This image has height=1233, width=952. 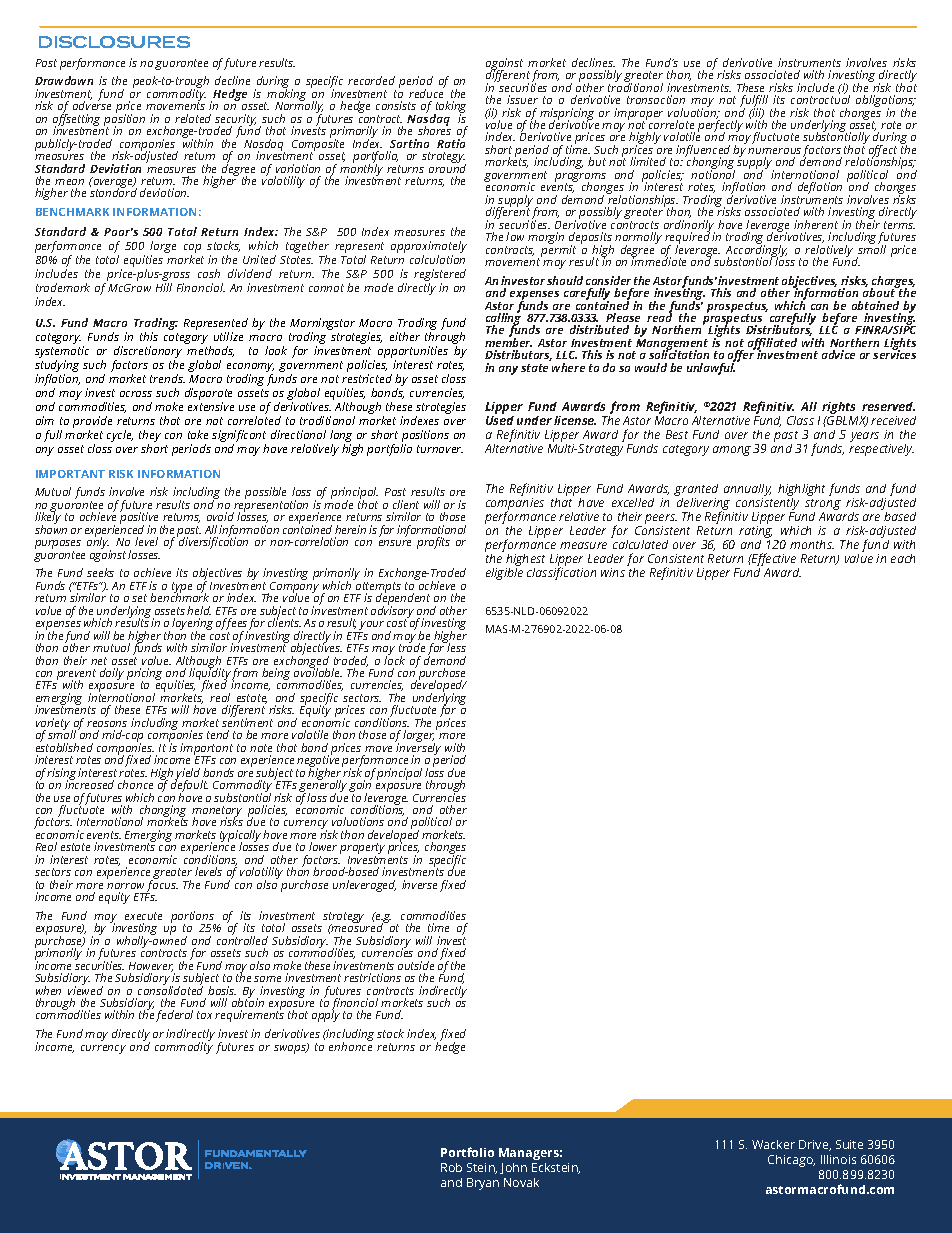 What do you see at coordinates (815, 1145) in the image?
I see `Drive` at bounding box center [815, 1145].
